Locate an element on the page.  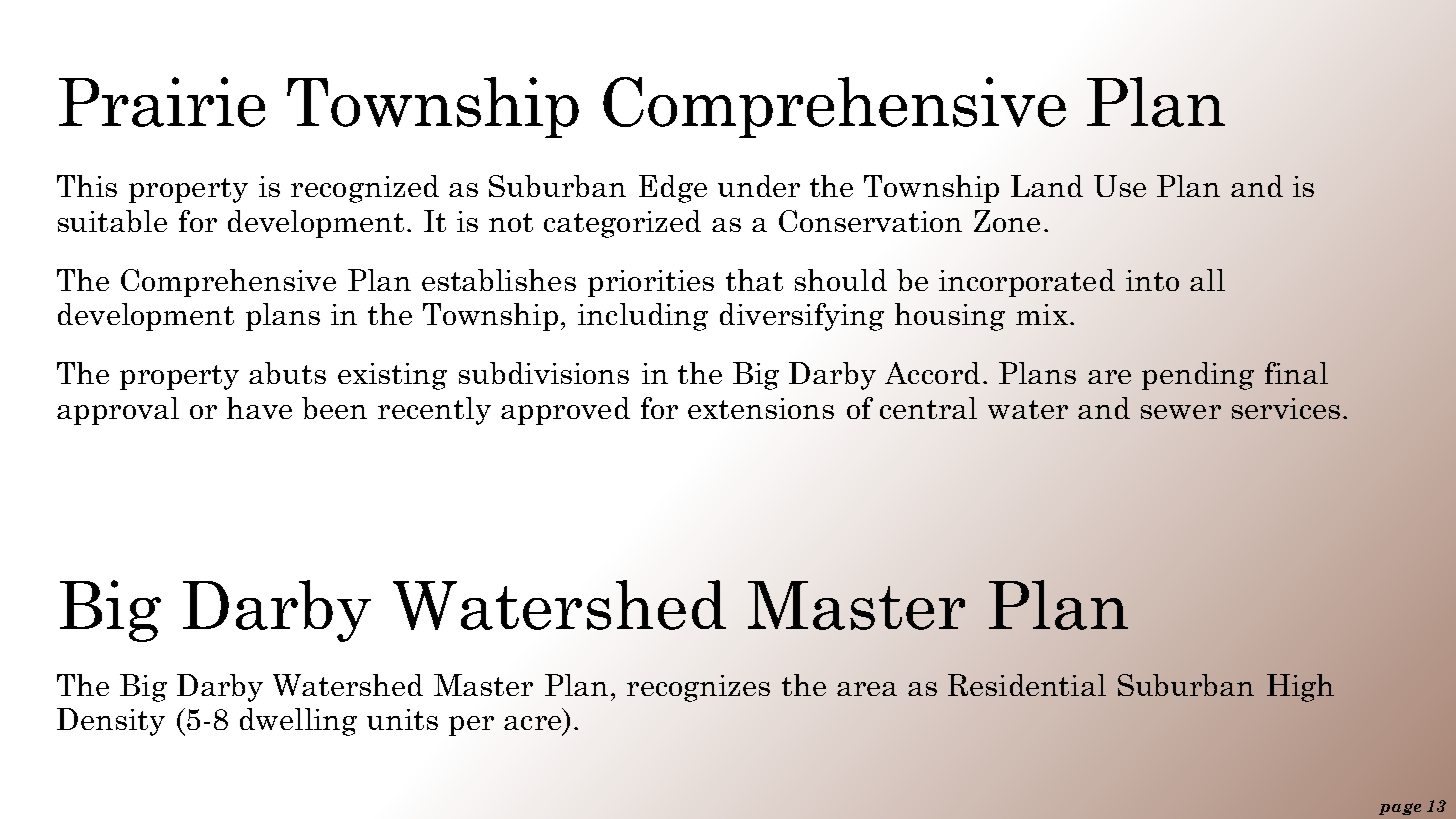
extensions is located at coordinates (761, 408).
